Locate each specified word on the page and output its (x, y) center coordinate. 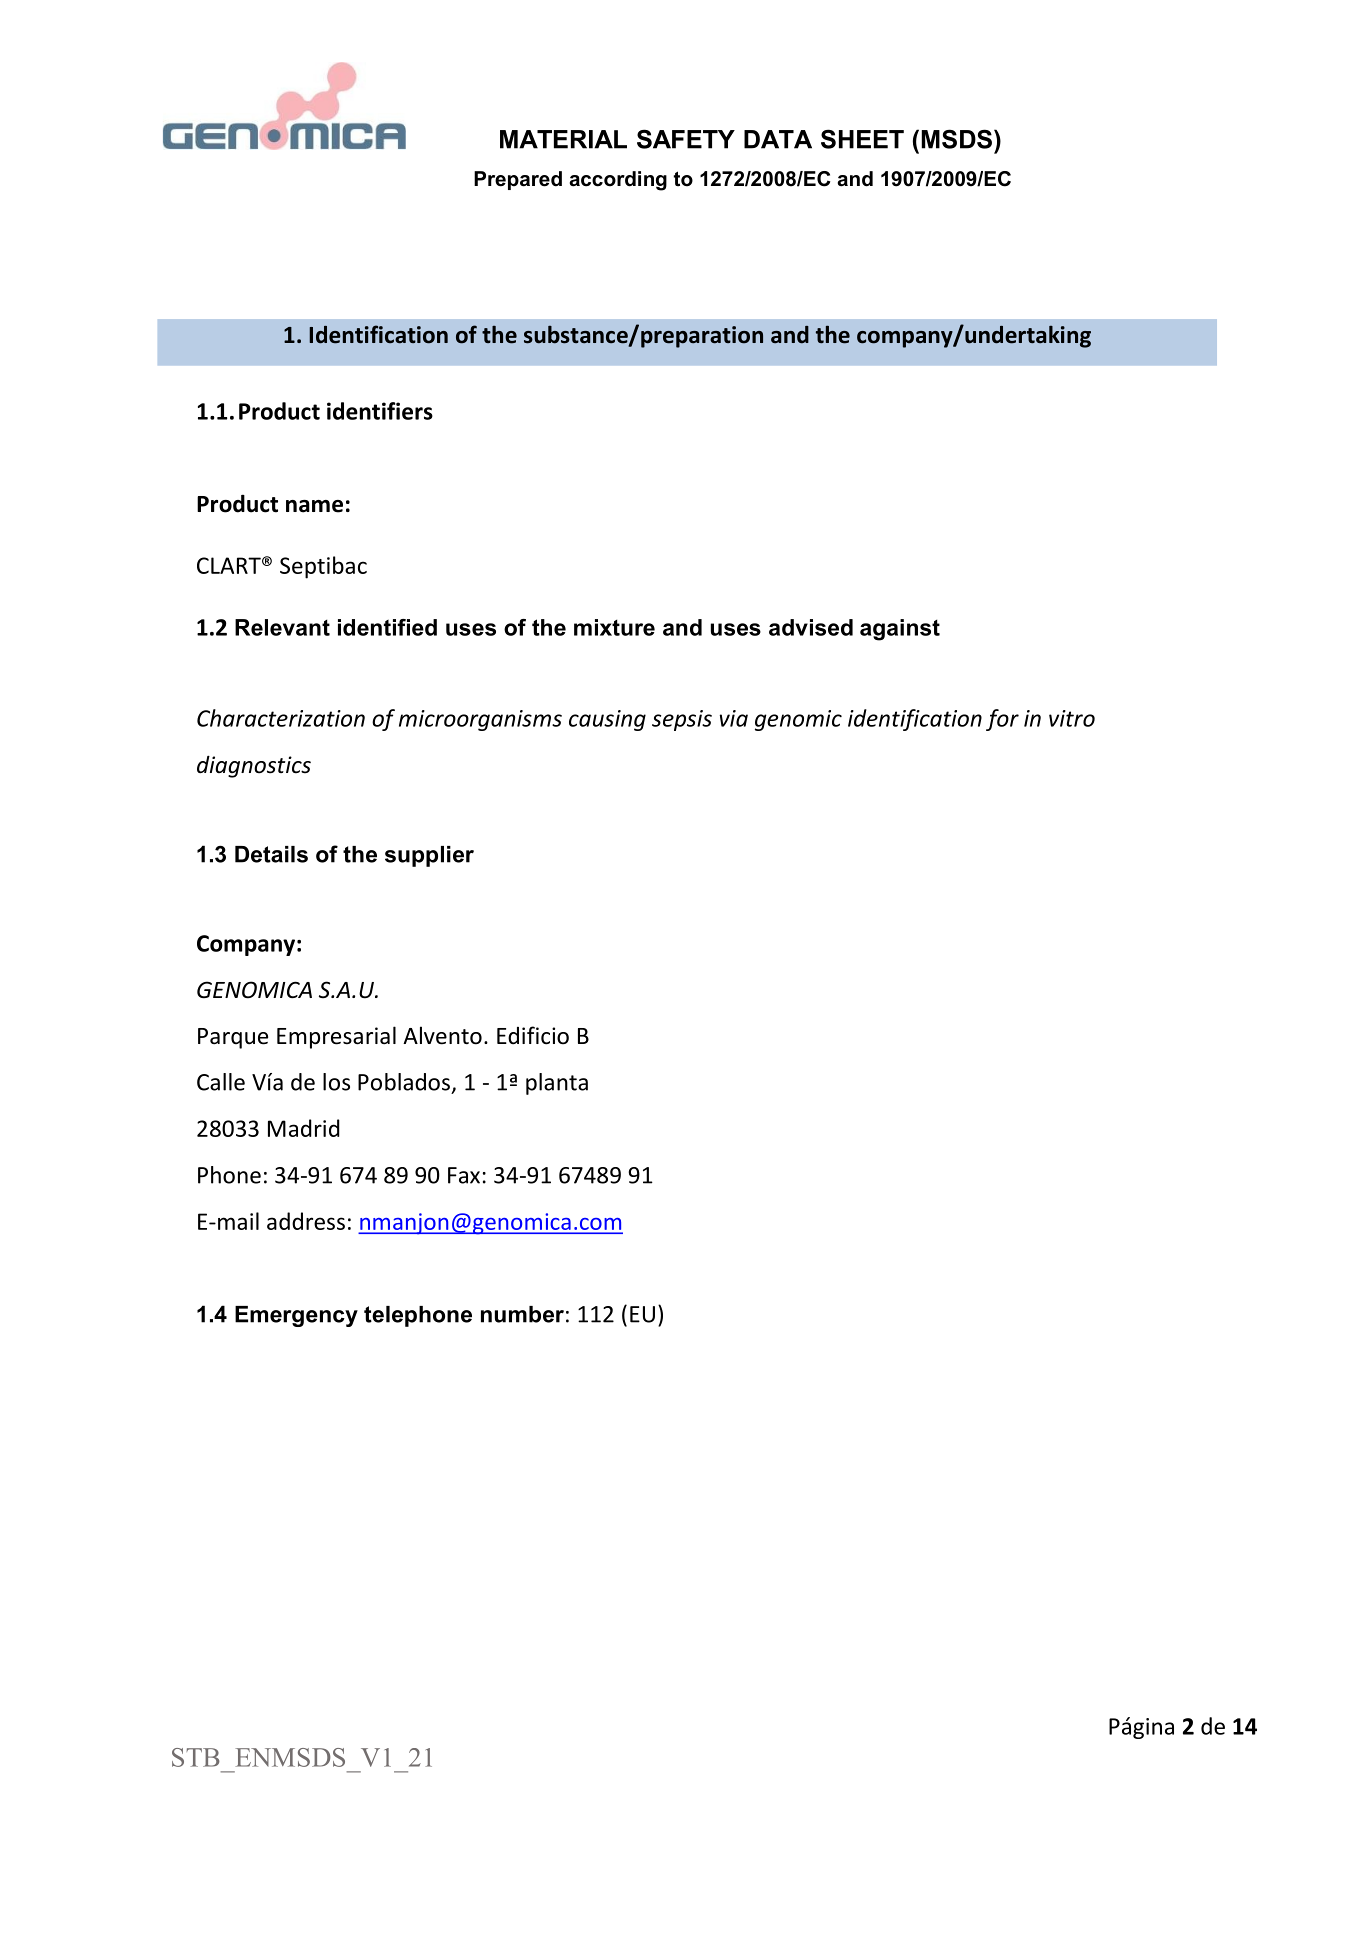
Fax (464, 1175)
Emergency (296, 1316)
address (306, 1221)
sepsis (682, 720)
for (1002, 720)
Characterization (281, 718)
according (618, 181)
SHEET (862, 139)
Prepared (518, 180)
